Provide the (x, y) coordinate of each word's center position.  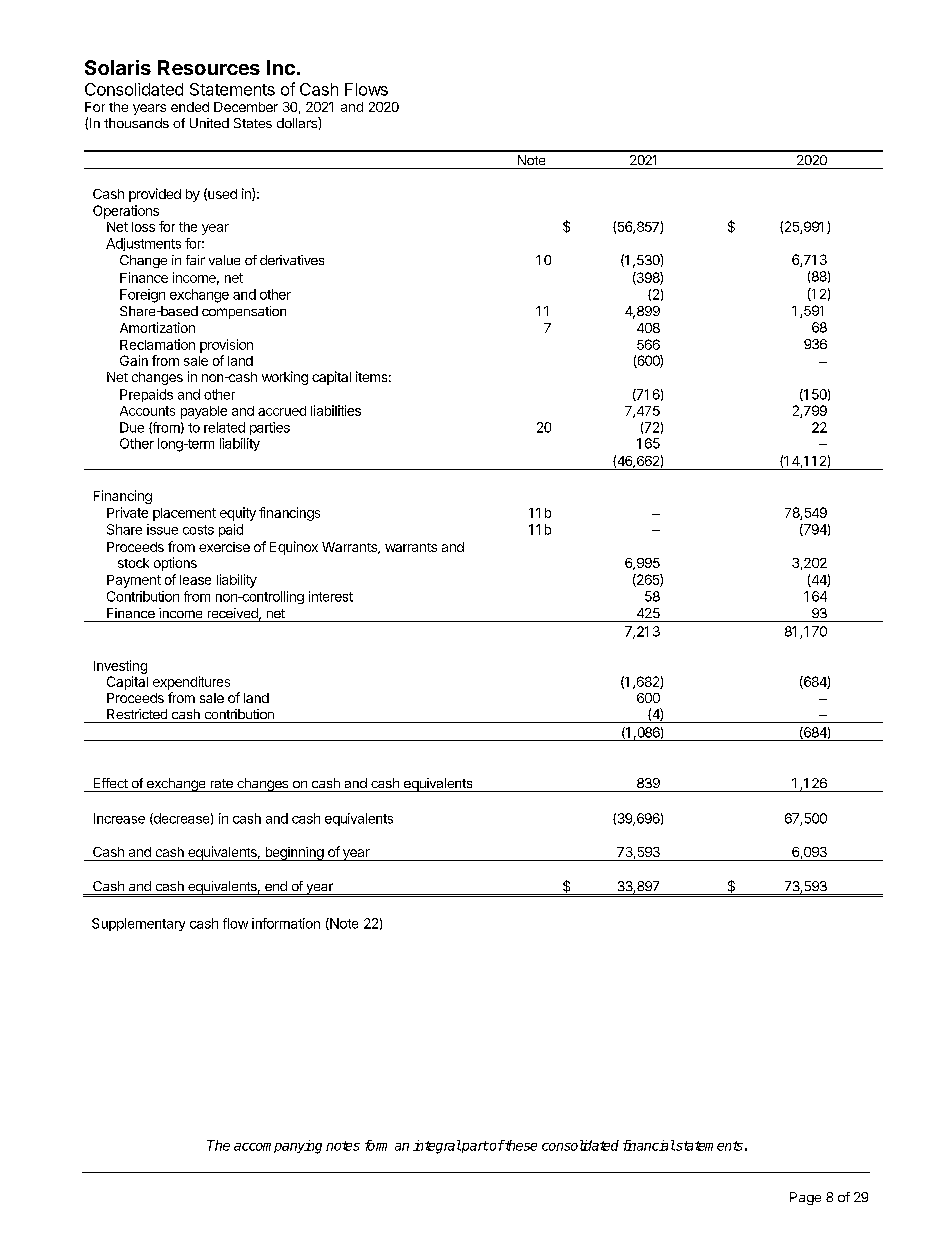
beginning (294, 854)
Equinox (294, 548)
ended (190, 107)
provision (226, 346)
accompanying (278, 1147)
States (253, 123)
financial (649, 1145)
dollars (298, 122)
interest (331, 596)
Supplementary (138, 924)
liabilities (336, 410)
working (285, 378)
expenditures (191, 683)
